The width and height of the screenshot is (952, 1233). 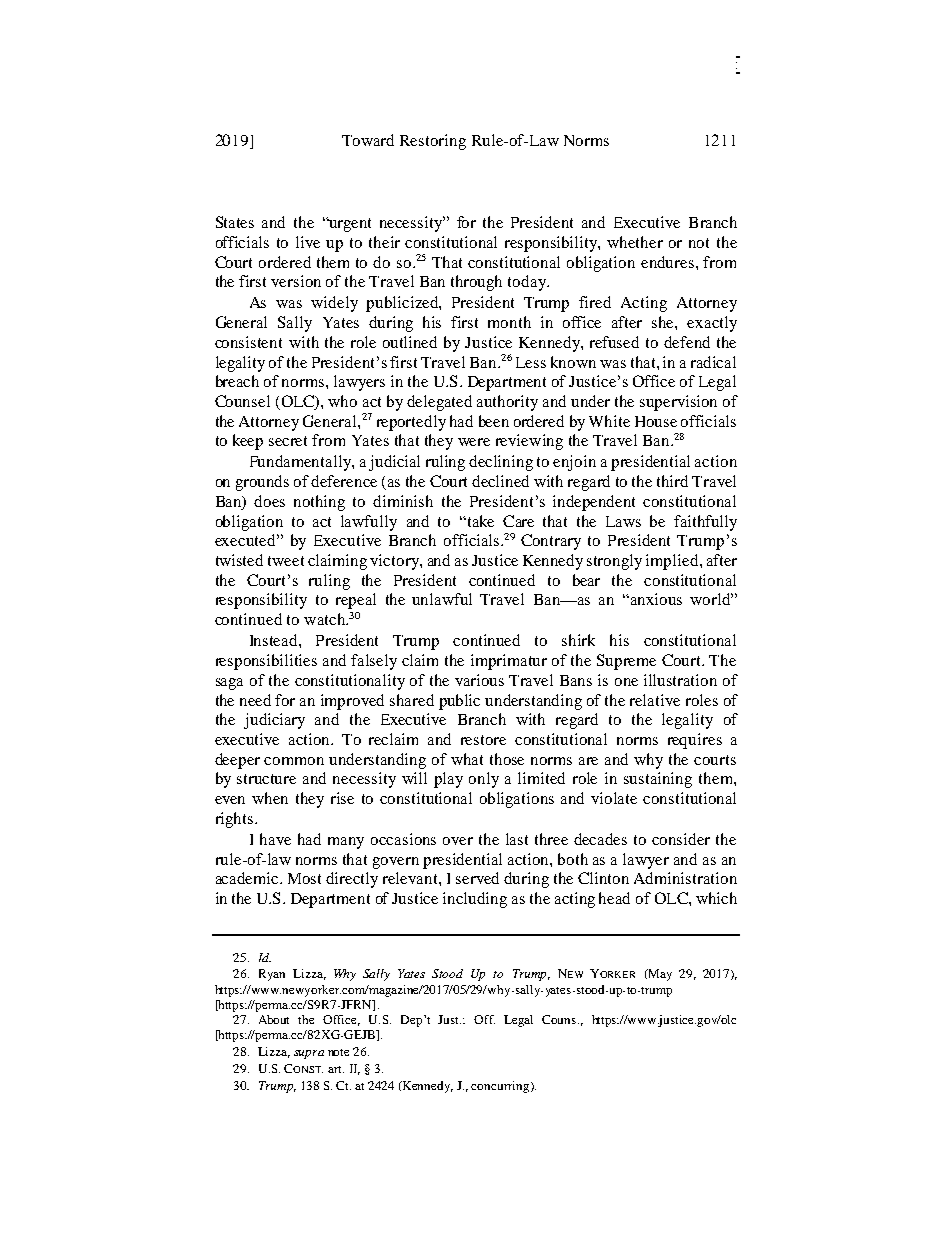 I want to click on secret, so click(x=288, y=441).
